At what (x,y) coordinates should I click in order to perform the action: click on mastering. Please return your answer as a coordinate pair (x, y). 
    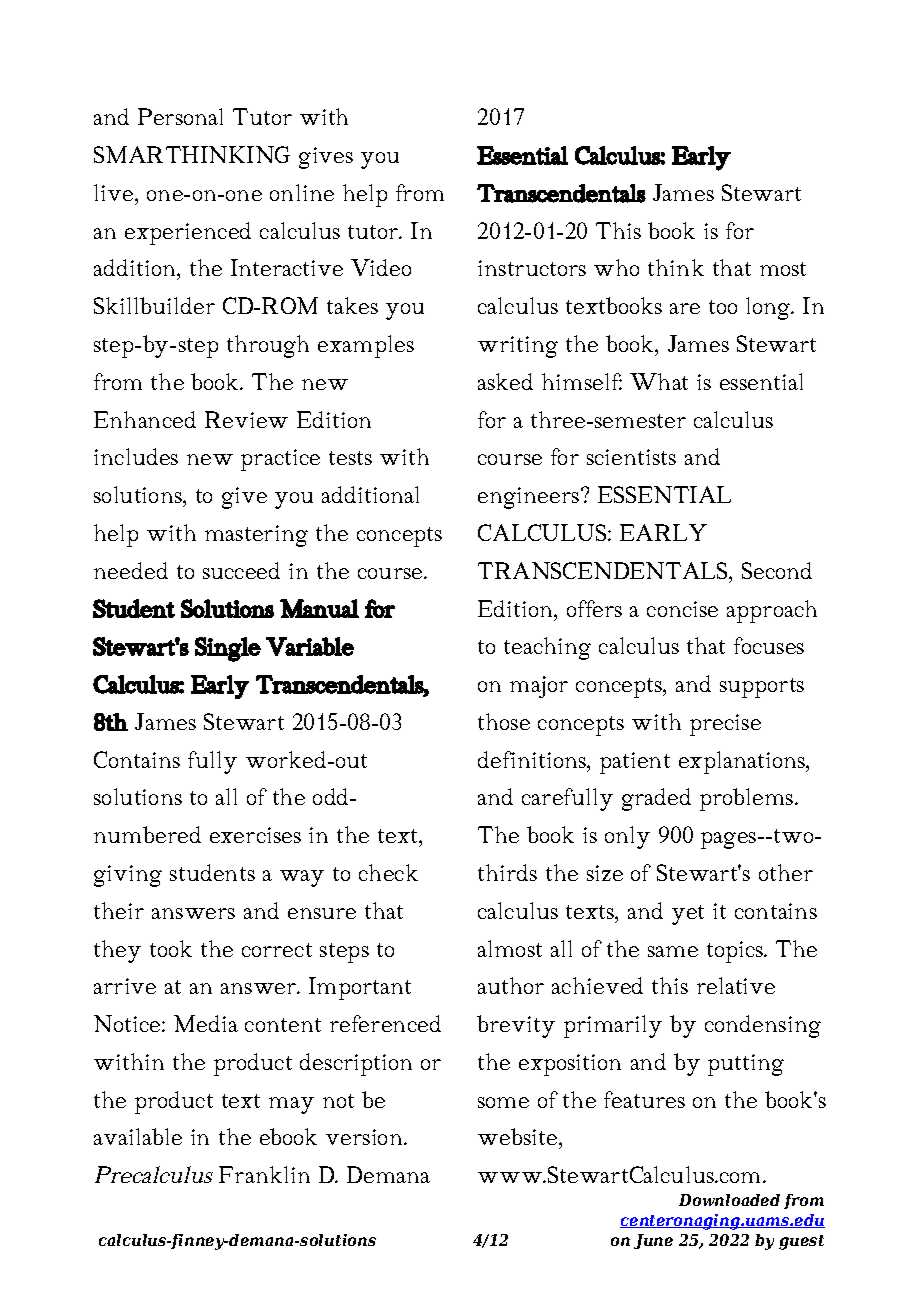
    Looking at the image, I should click on (256, 536).
